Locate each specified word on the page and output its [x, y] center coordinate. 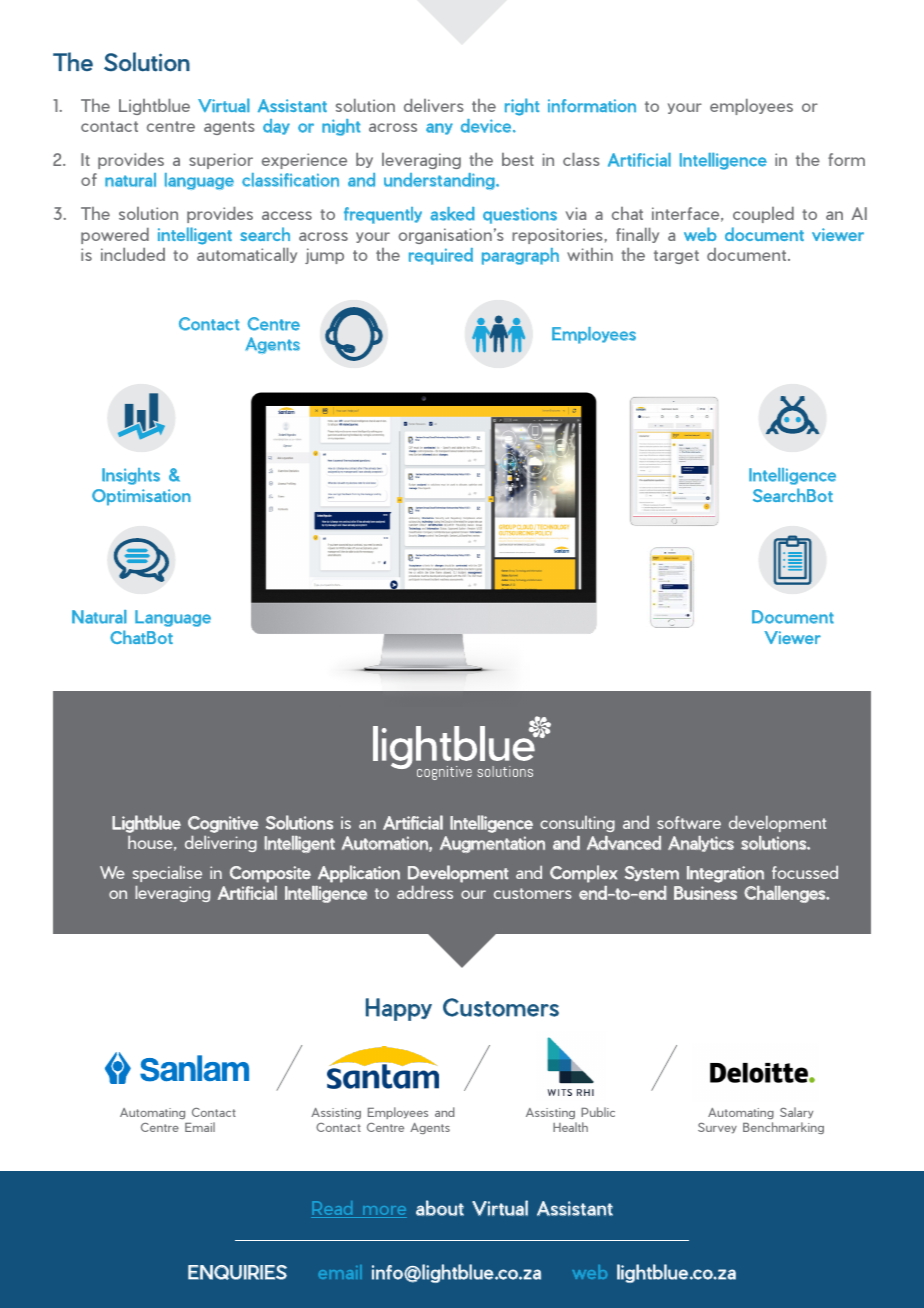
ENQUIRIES [237, 1272]
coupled [763, 215]
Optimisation [141, 497]
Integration [725, 874]
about [440, 1208]
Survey [717, 1128]
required [441, 256]
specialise [167, 874]
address [425, 892]
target [676, 257]
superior [221, 161]
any [439, 129]
